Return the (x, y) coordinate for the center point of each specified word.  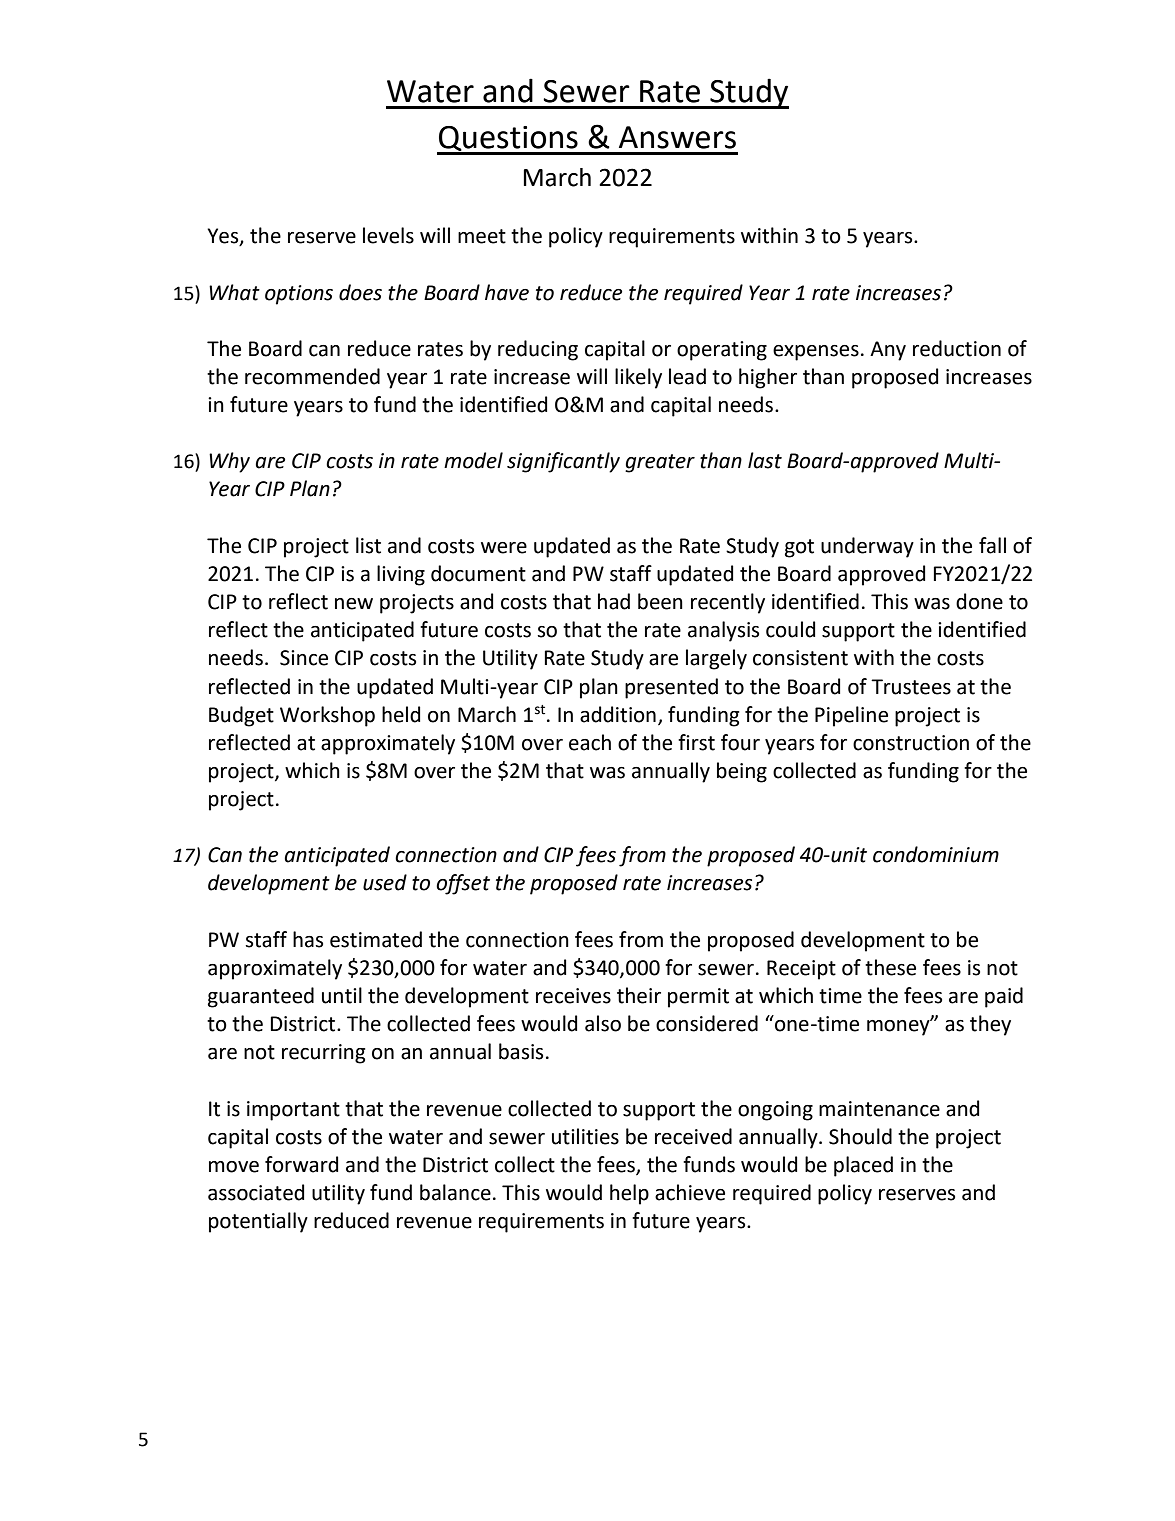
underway (867, 547)
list (368, 545)
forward (301, 1164)
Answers (677, 137)
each (590, 742)
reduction (957, 348)
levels (388, 235)
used (385, 882)
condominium (936, 854)
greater (660, 463)
